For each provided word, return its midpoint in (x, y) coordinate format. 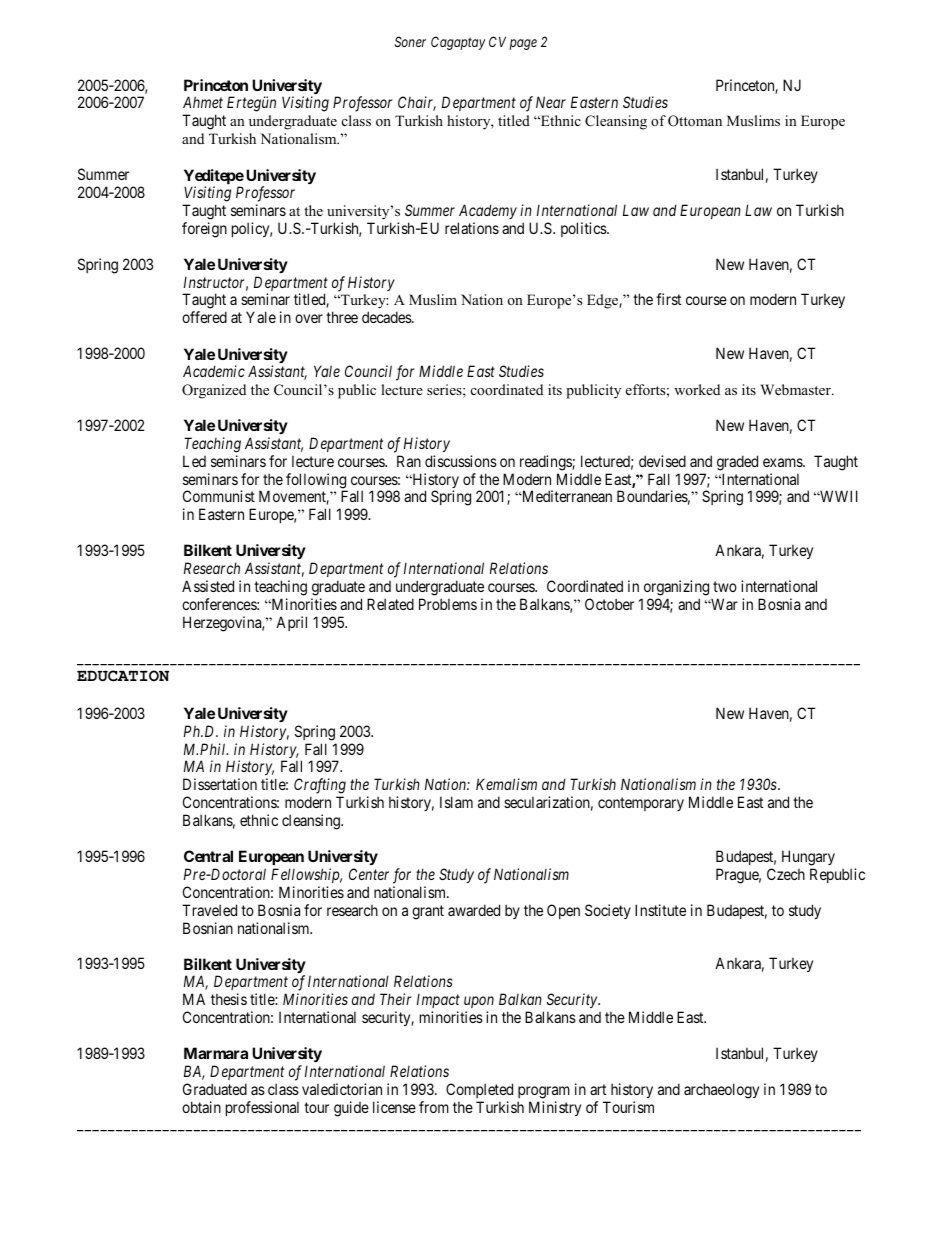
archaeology (721, 1091)
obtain (201, 1107)
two (725, 586)
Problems (448, 604)
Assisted (208, 586)
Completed (479, 1090)
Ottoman (695, 121)
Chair (417, 103)
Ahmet (203, 102)
